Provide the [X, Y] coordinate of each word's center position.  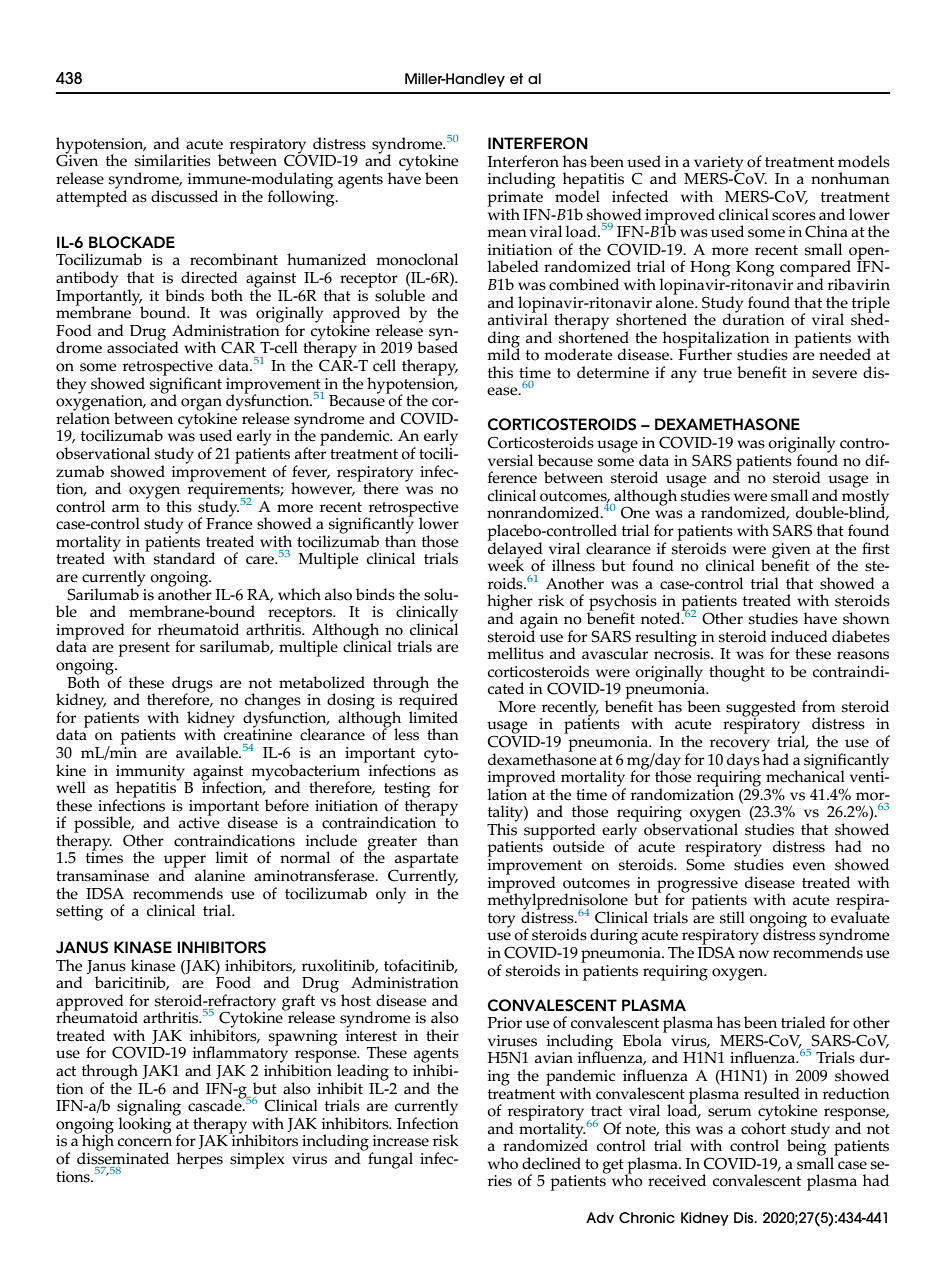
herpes [200, 1160]
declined [551, 1163]
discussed [184, 196]
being [807, 1147]
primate [515, 200]
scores [794, 216]
